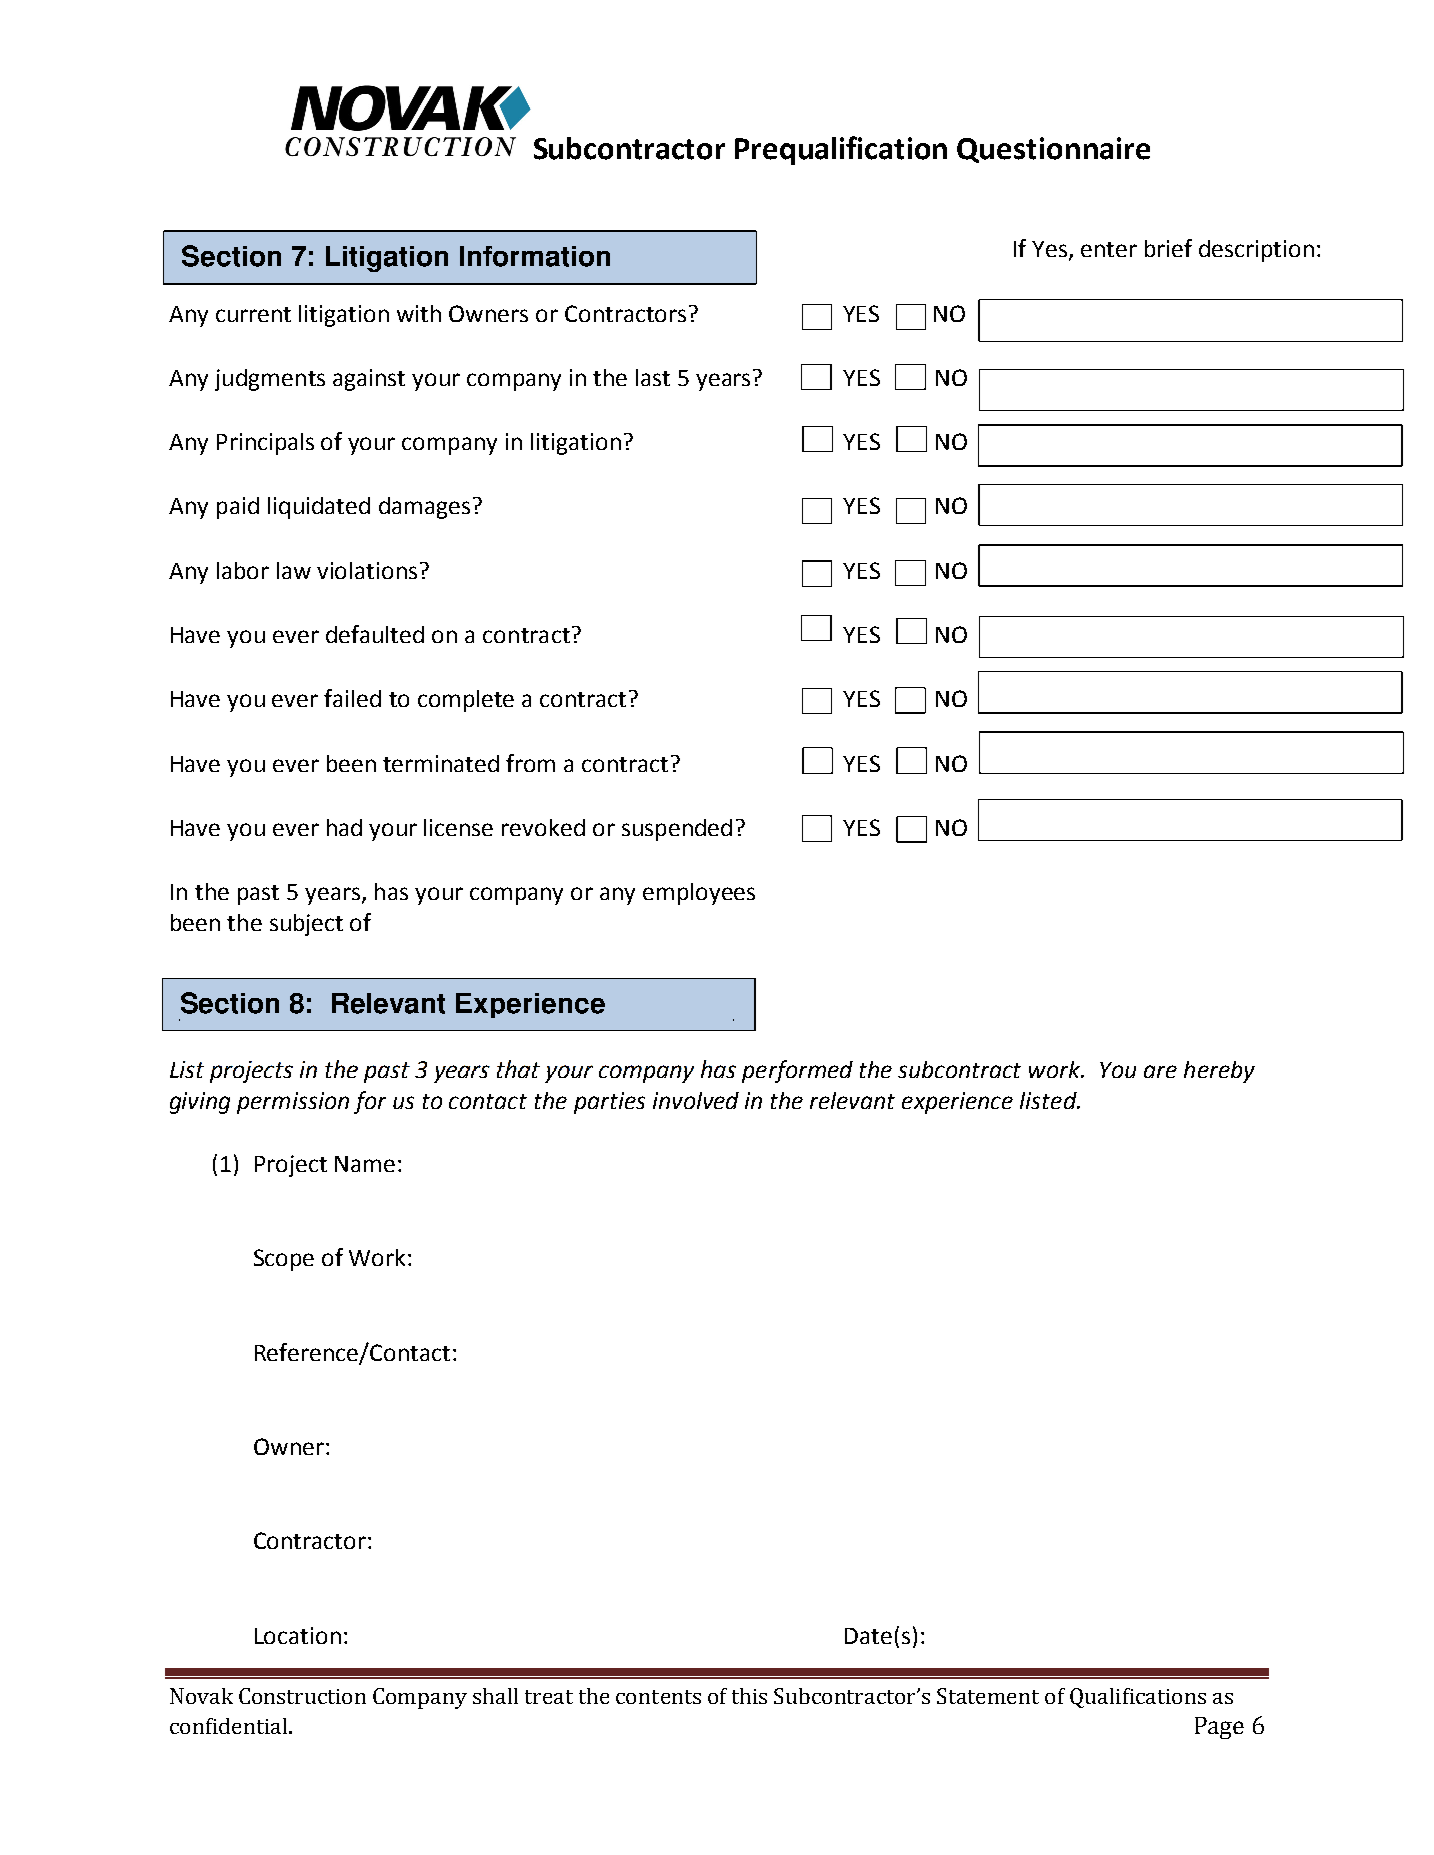 This page has width=1434, height=1855. I want to click on failed, so click(352, 698).
